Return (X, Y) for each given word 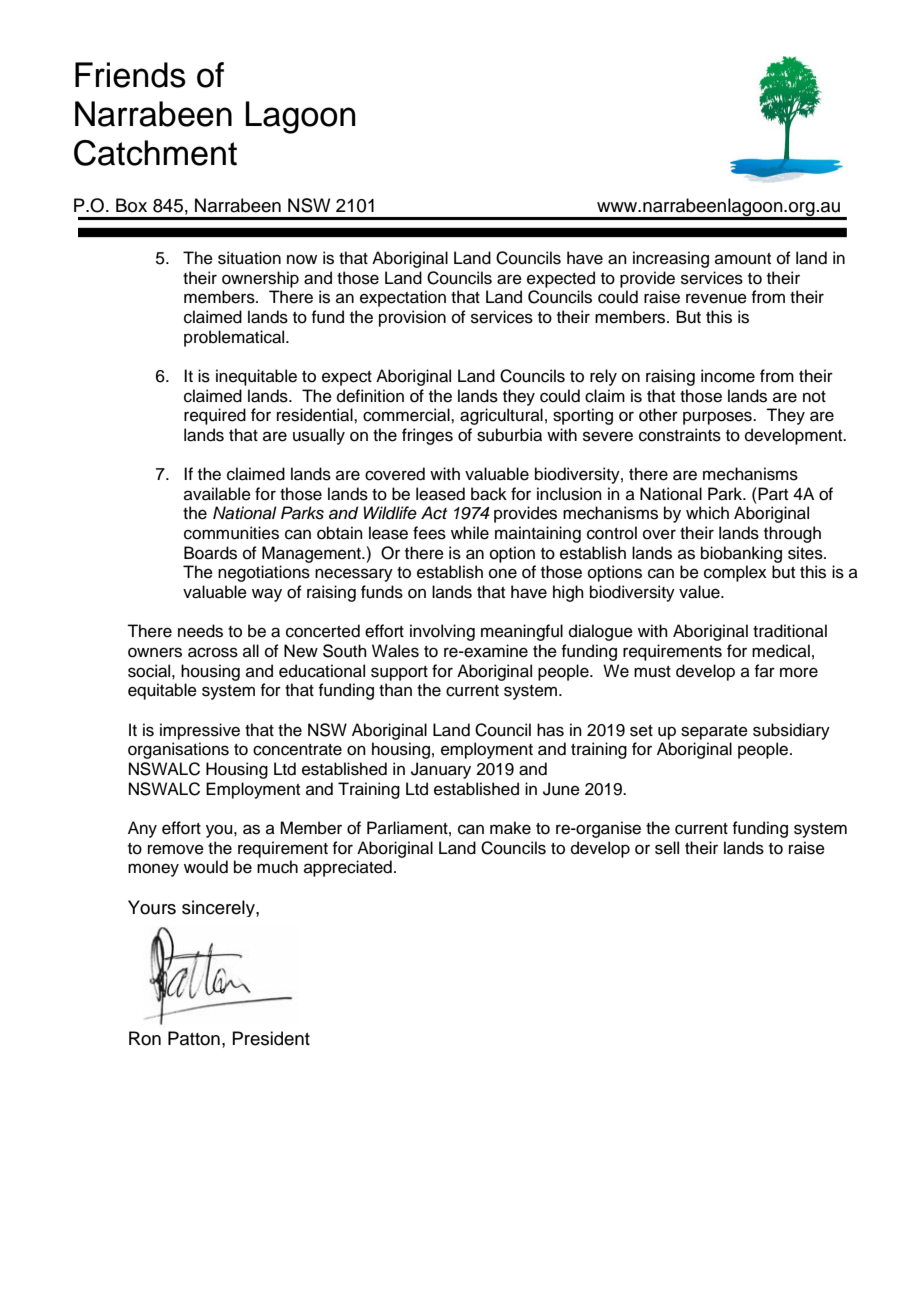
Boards (210, 553)
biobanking (741, 554)
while (470, 533)
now (302, 259)
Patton (194, 1038)
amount (743, 259)
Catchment (155, 153)
